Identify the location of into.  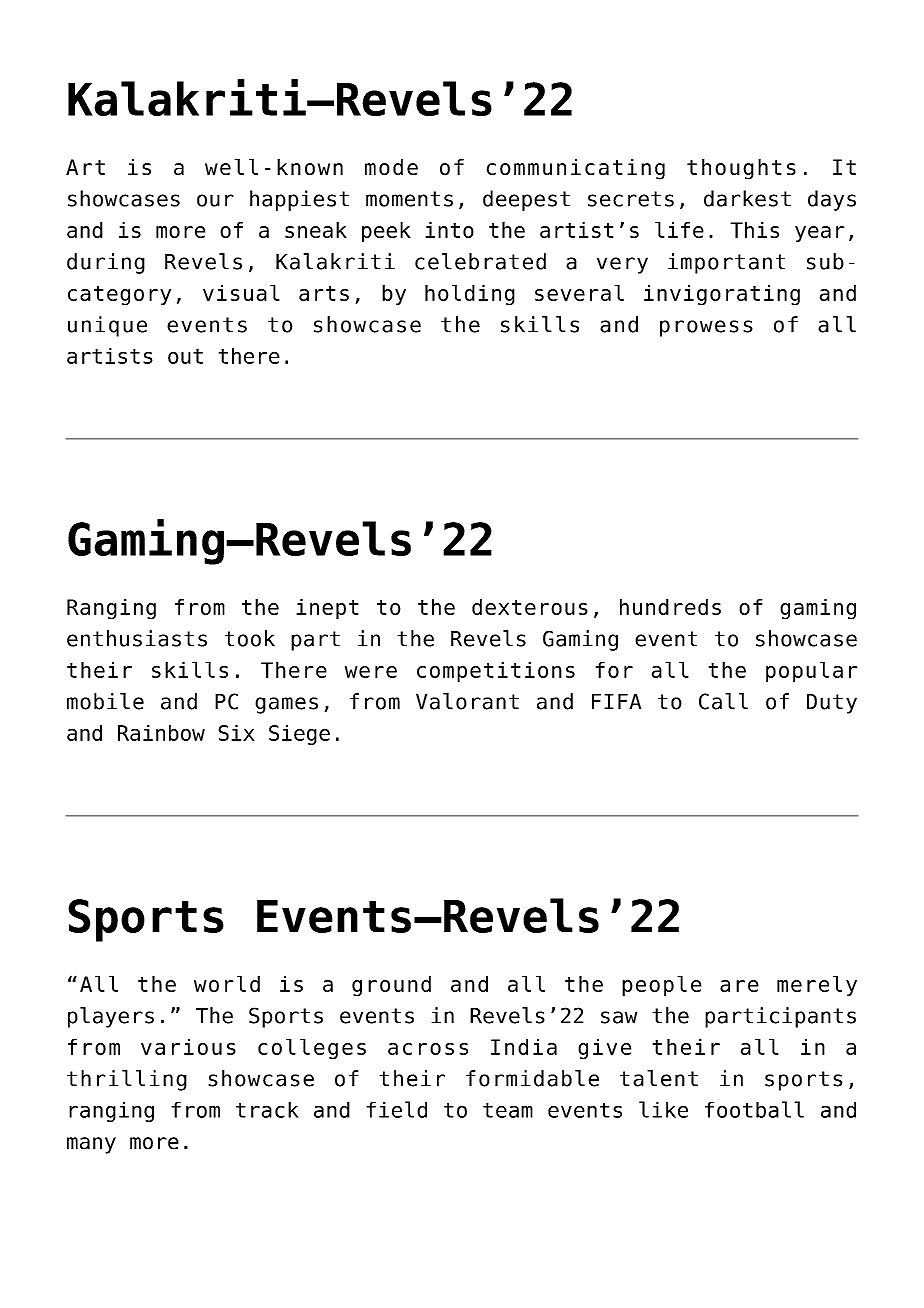
(450, 230).
